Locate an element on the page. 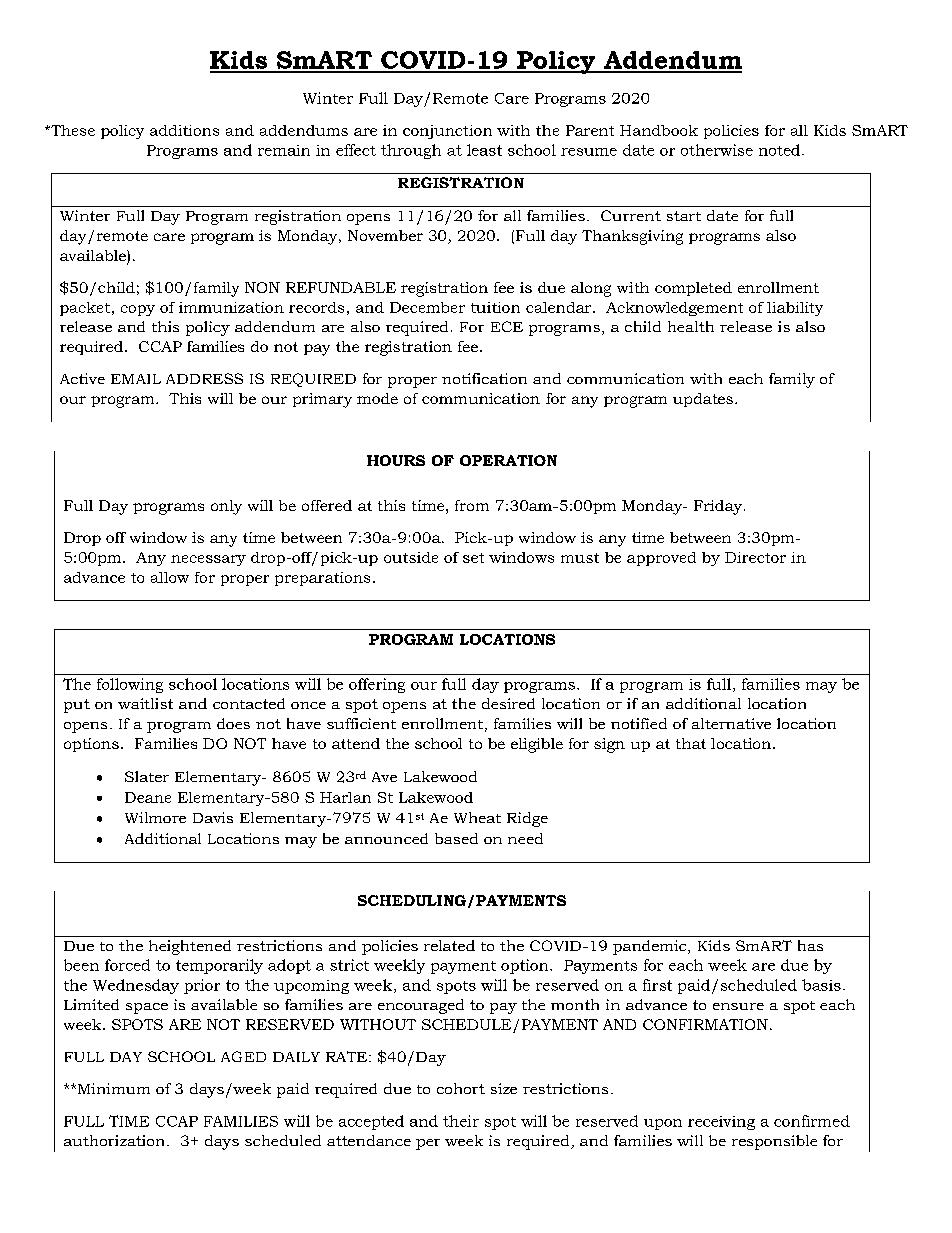 This document has width=952, height=1233. through is located at coordinates (411, 151).
